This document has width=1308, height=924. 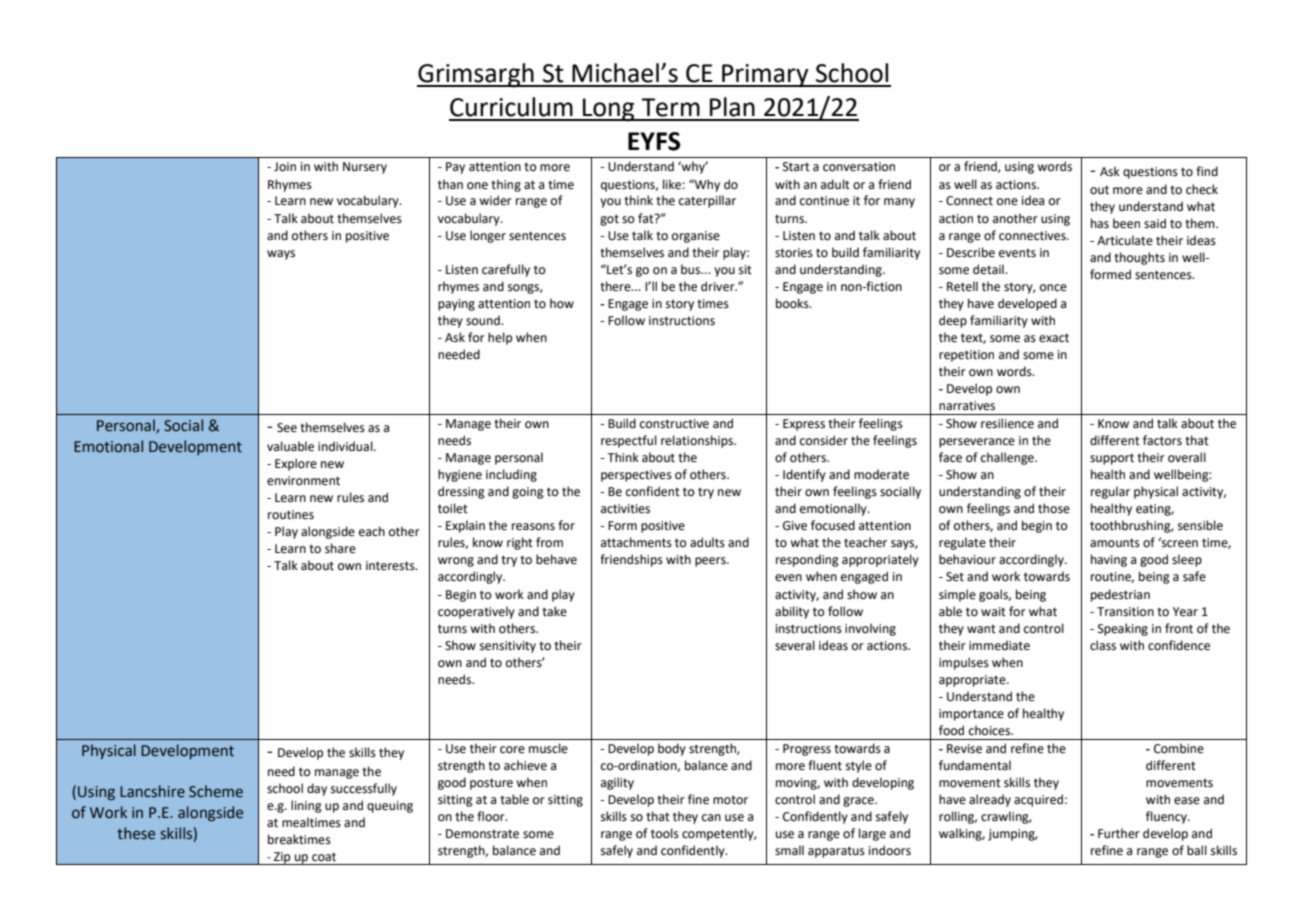 I want to click on Zip, so click(x=282, y=858).
